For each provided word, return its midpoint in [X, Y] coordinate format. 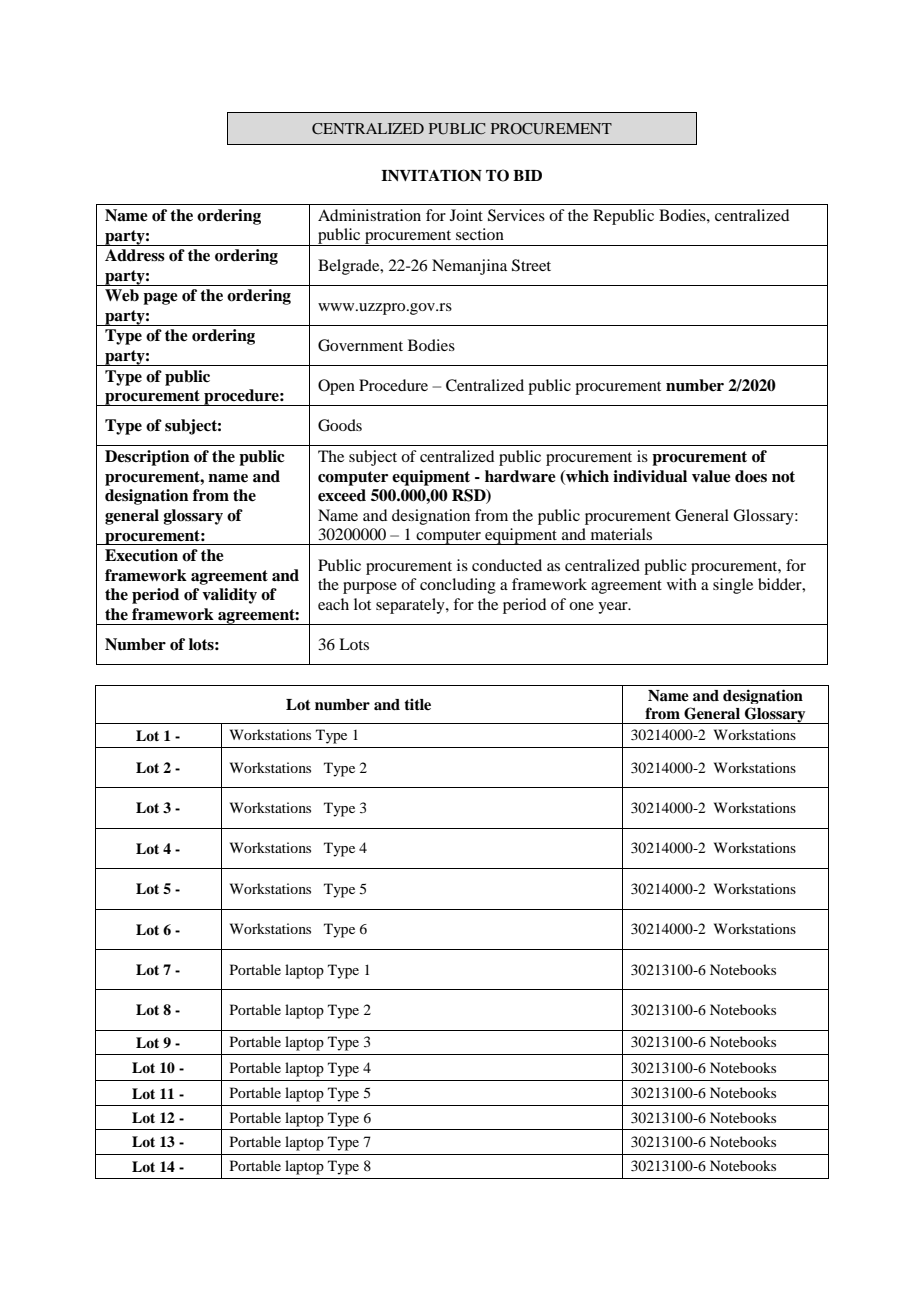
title [417, 704]
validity [229, 596]
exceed [342, 495]
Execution [141, 555]
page [160, 299]
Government [360, 345]
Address [135, 255]
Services [516, 215]
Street [531, 265]
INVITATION [431, 175]
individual [650, 476]
